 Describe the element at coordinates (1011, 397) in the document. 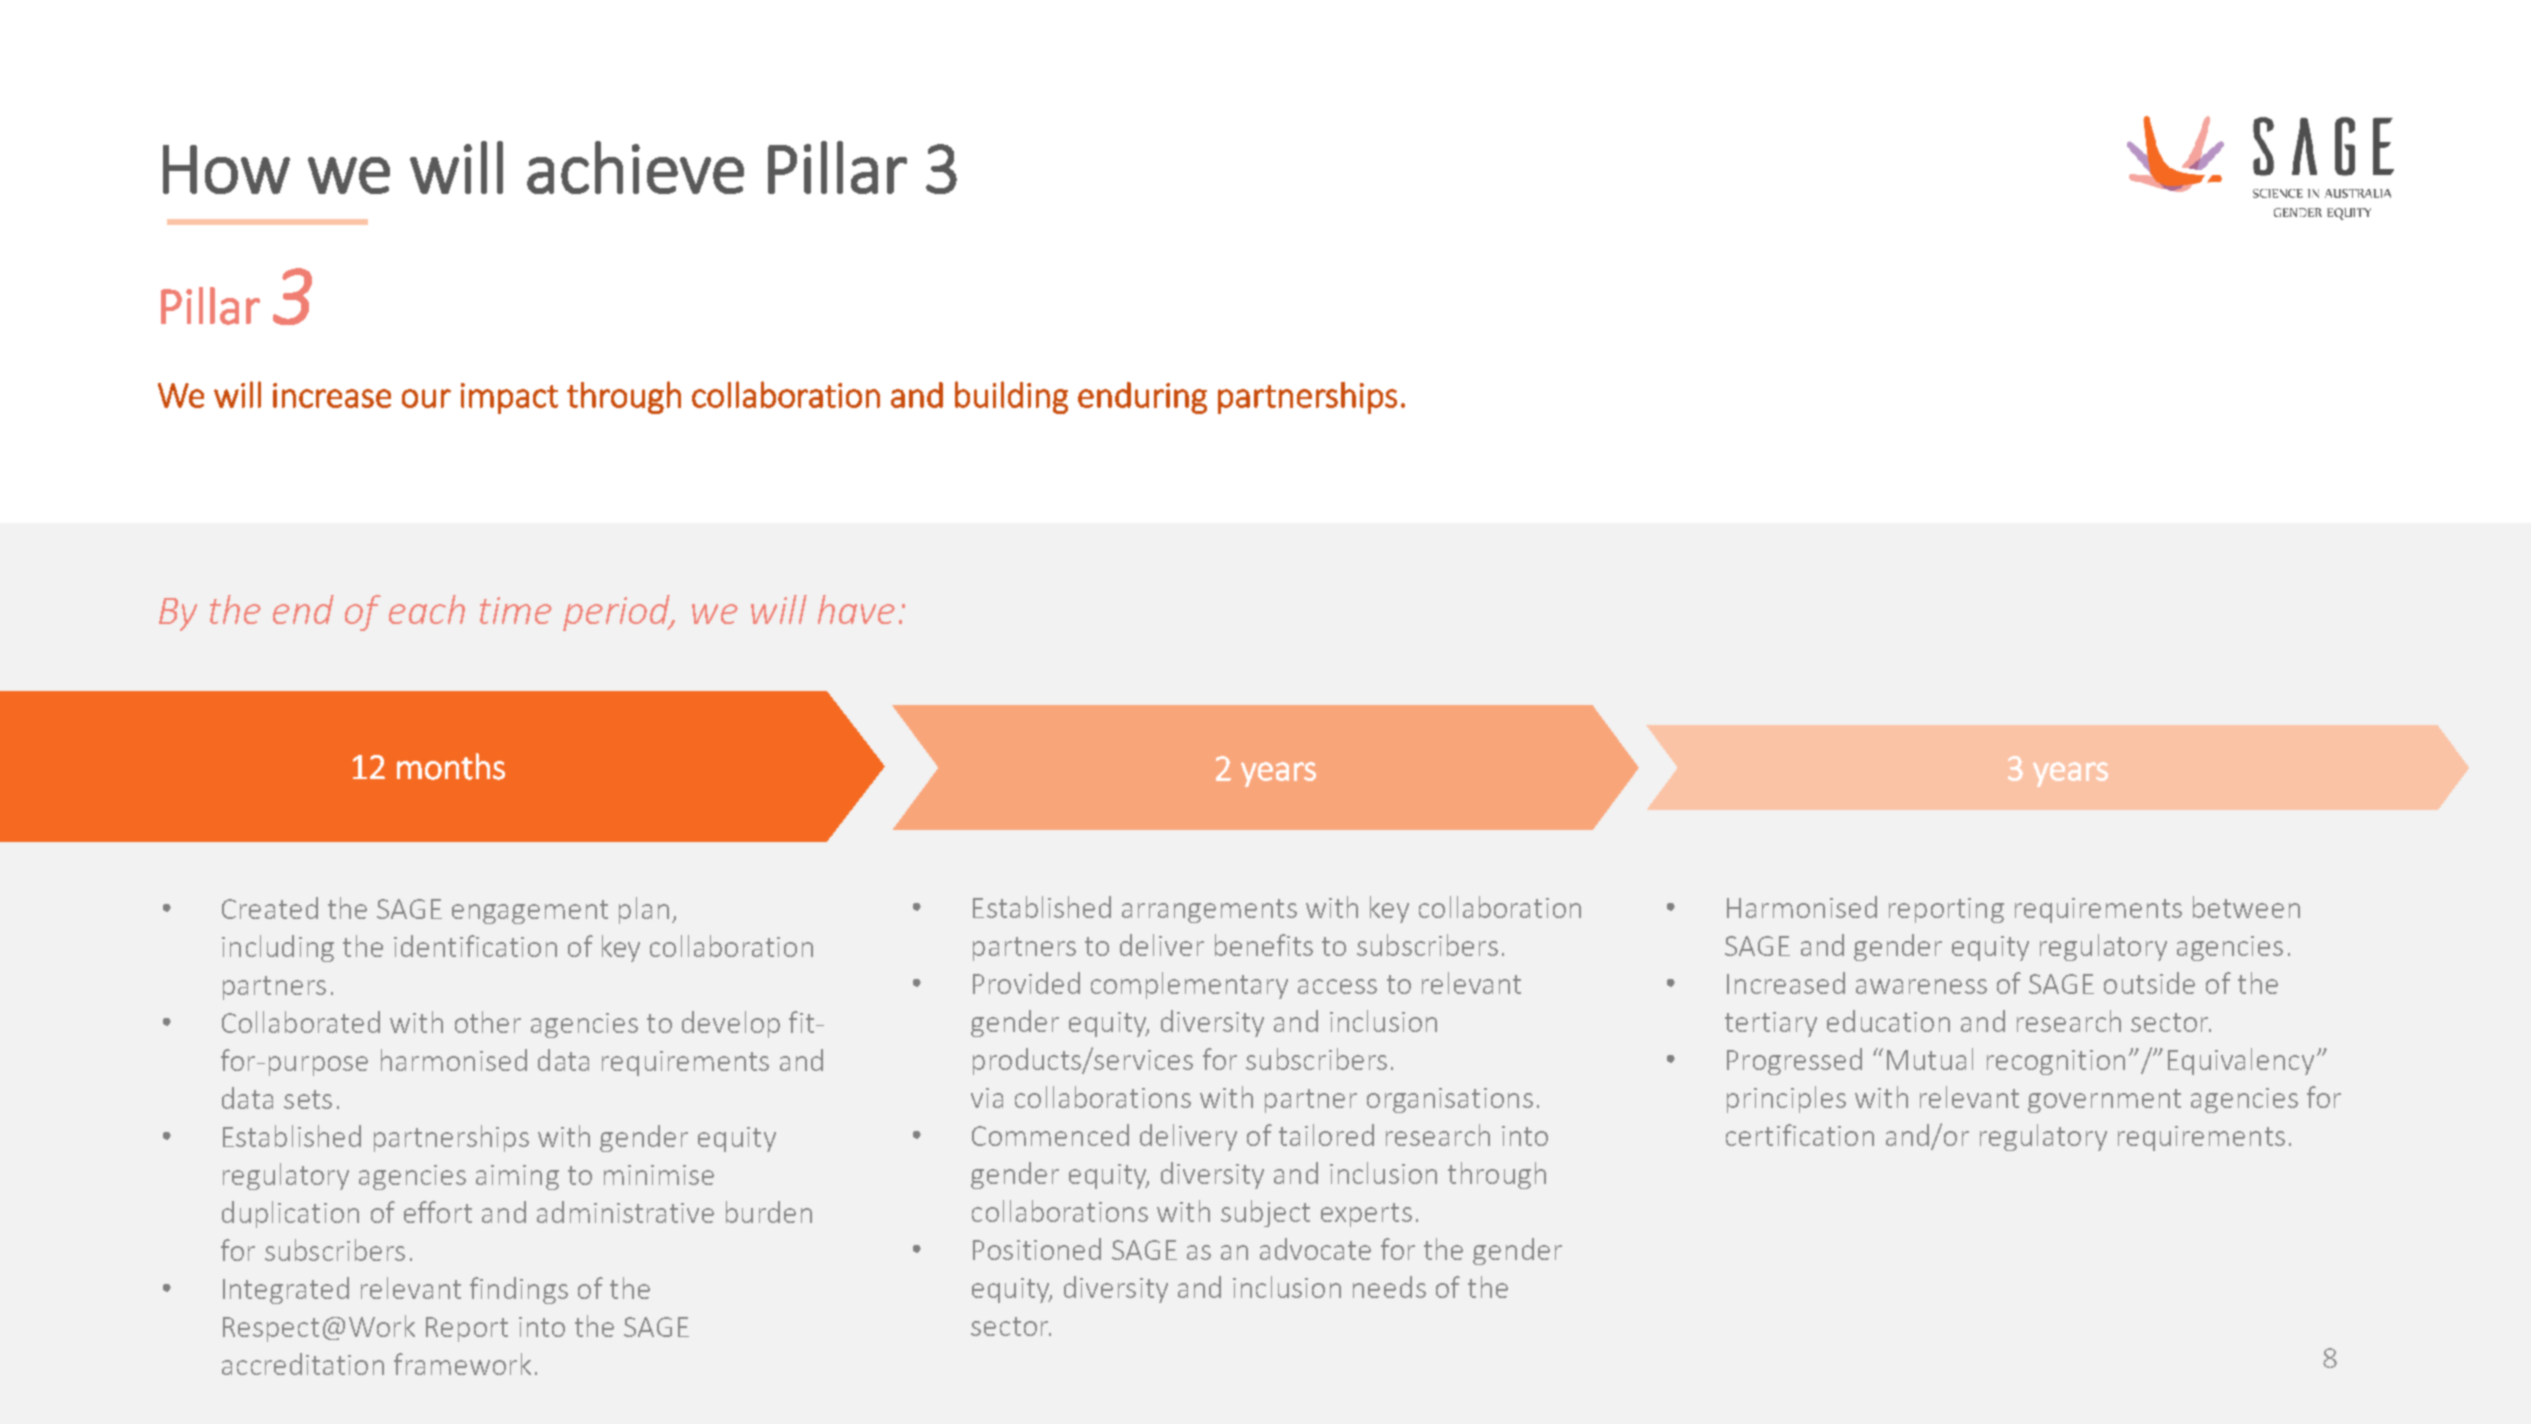

I see `building` at that location.
